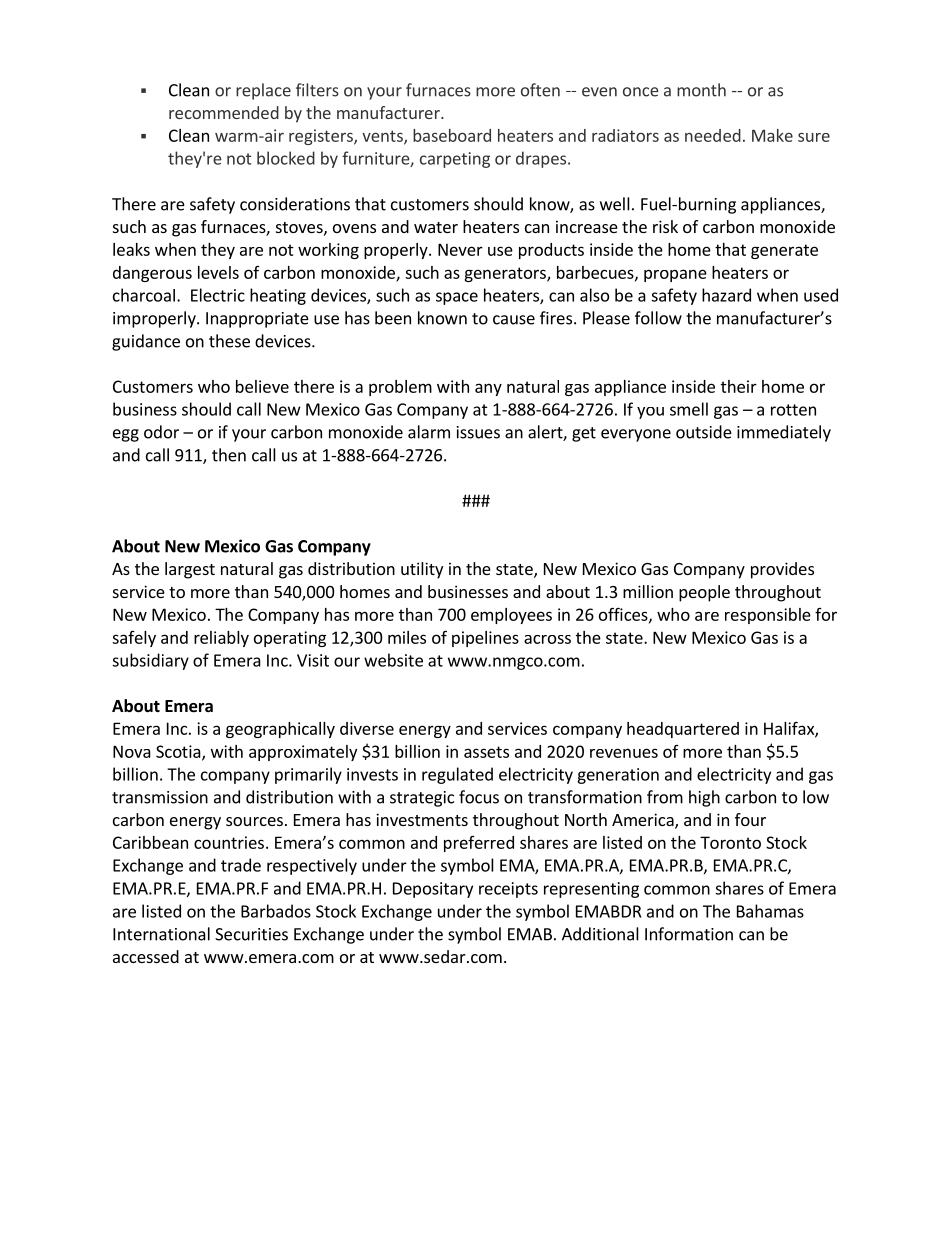 This page has width=952, height=1233. What do you see at coordinates (478, 432) in the page?
I see `issues` at bounding box center [478, 432].
